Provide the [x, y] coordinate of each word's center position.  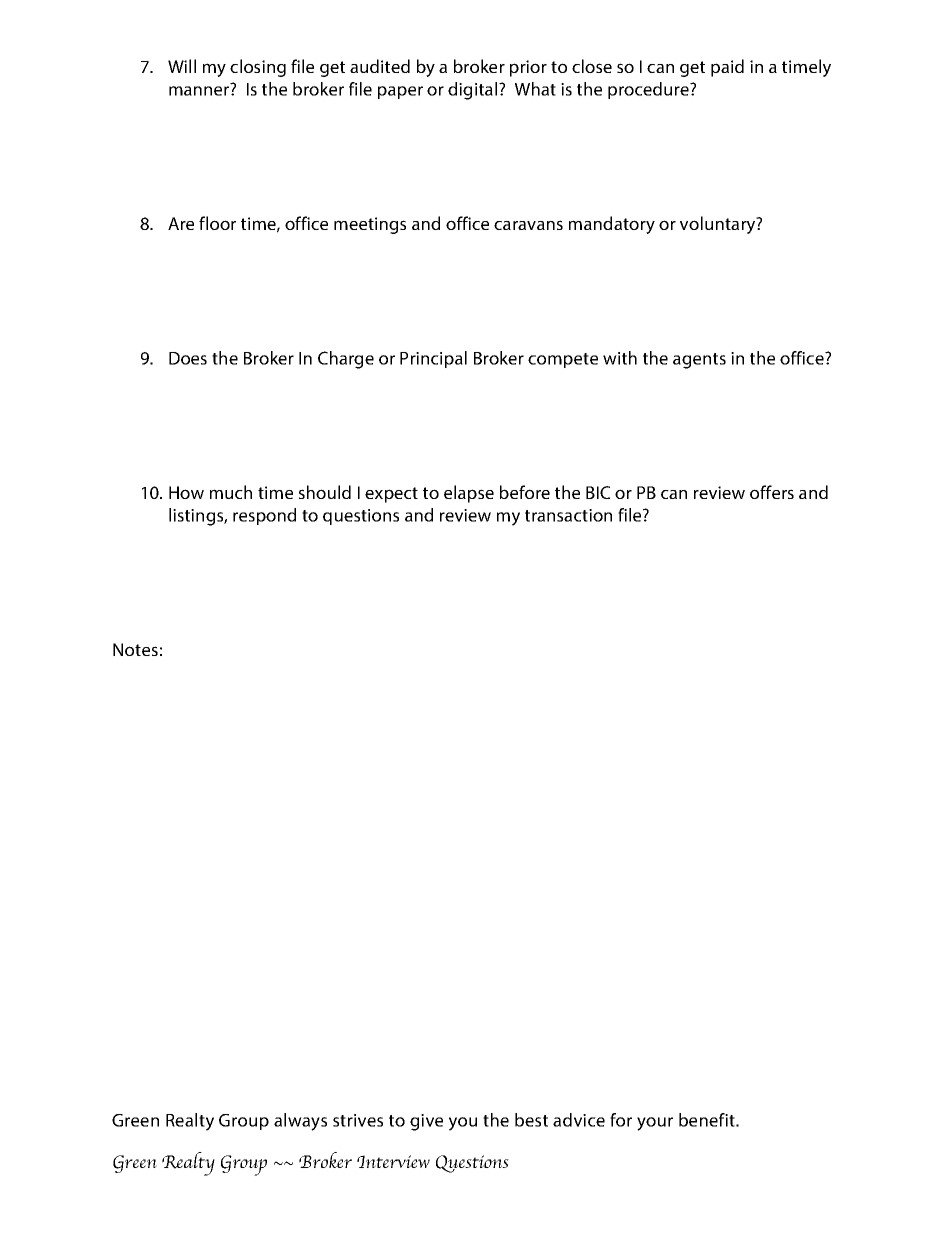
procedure [649, 90]
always [300, 1122]
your [655, 1124]
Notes [135, 649]
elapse [469, 494]
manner [200, 90]
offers [772, 492]
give [426, 1122]
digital [474, 91]
